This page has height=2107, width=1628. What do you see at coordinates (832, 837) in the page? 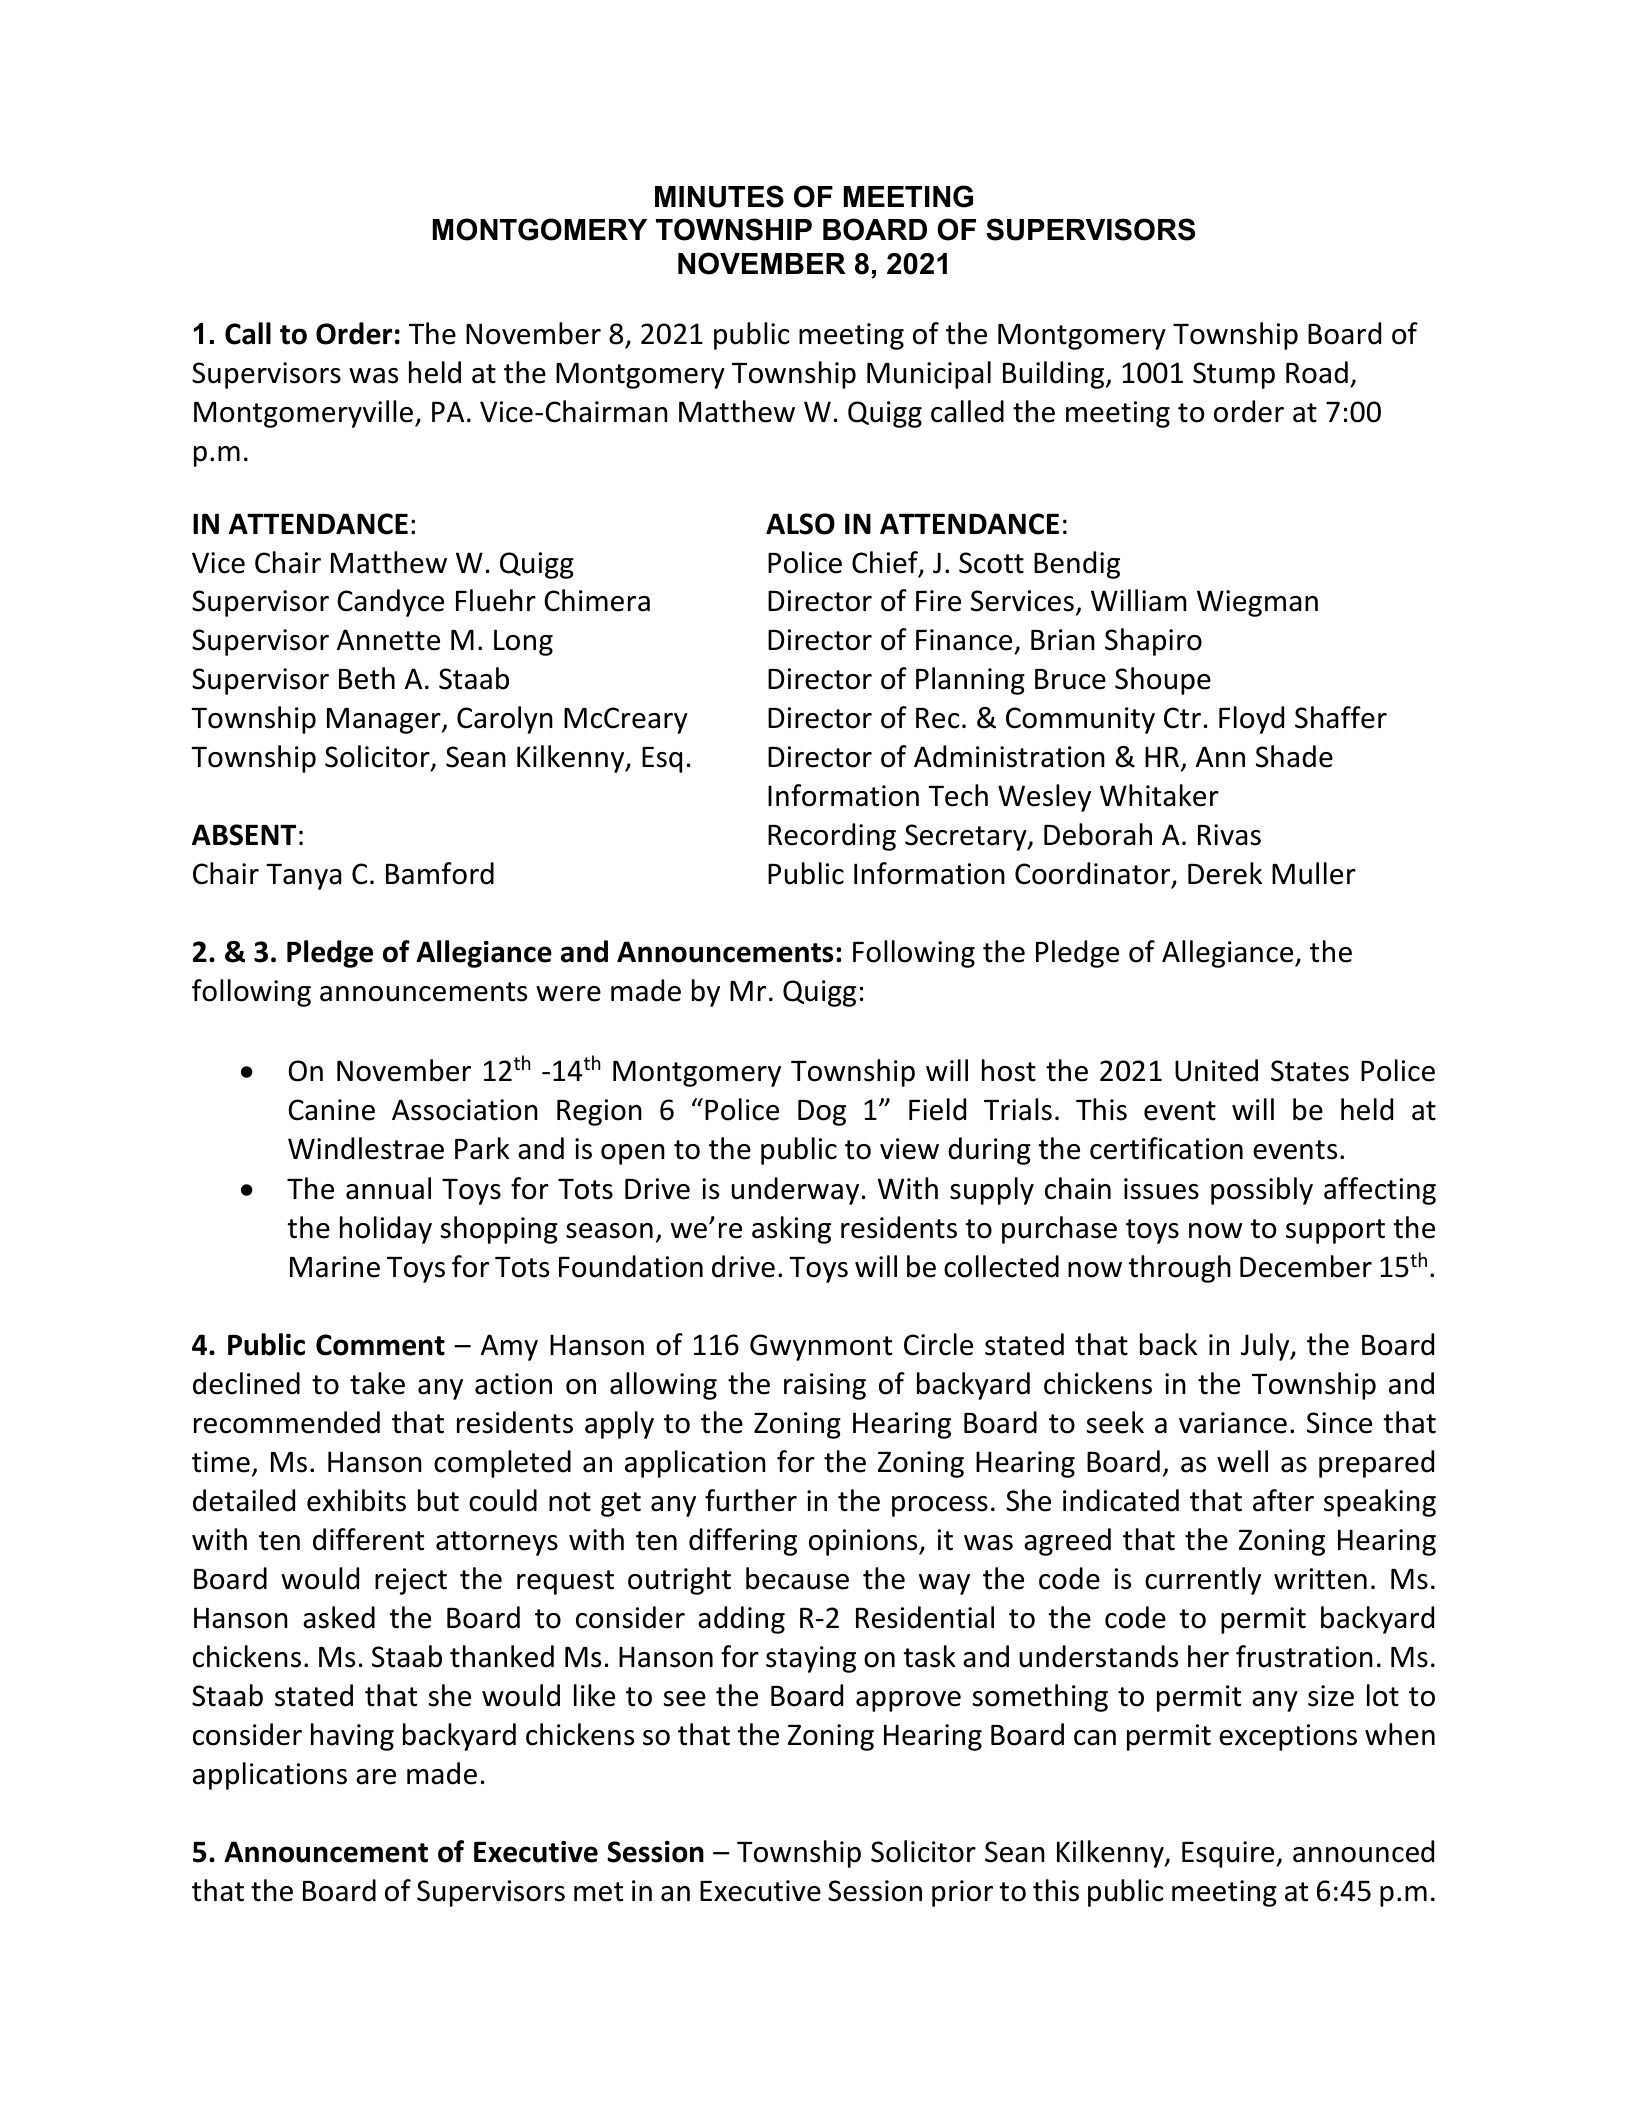
I see `Recording` at bounding box center [832, 837].
